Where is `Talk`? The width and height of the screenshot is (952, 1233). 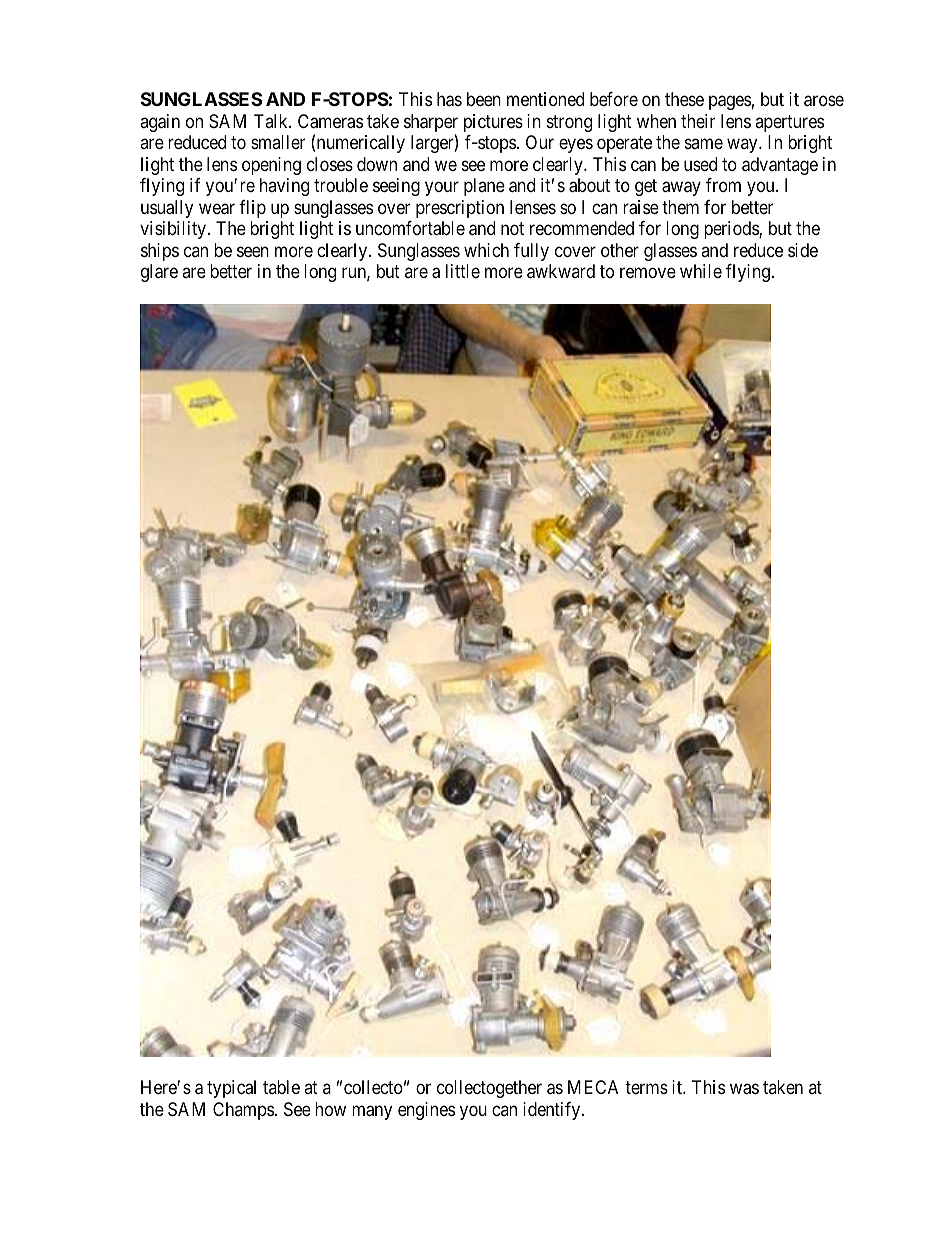
Talk is located at coordinates (272, 121).
